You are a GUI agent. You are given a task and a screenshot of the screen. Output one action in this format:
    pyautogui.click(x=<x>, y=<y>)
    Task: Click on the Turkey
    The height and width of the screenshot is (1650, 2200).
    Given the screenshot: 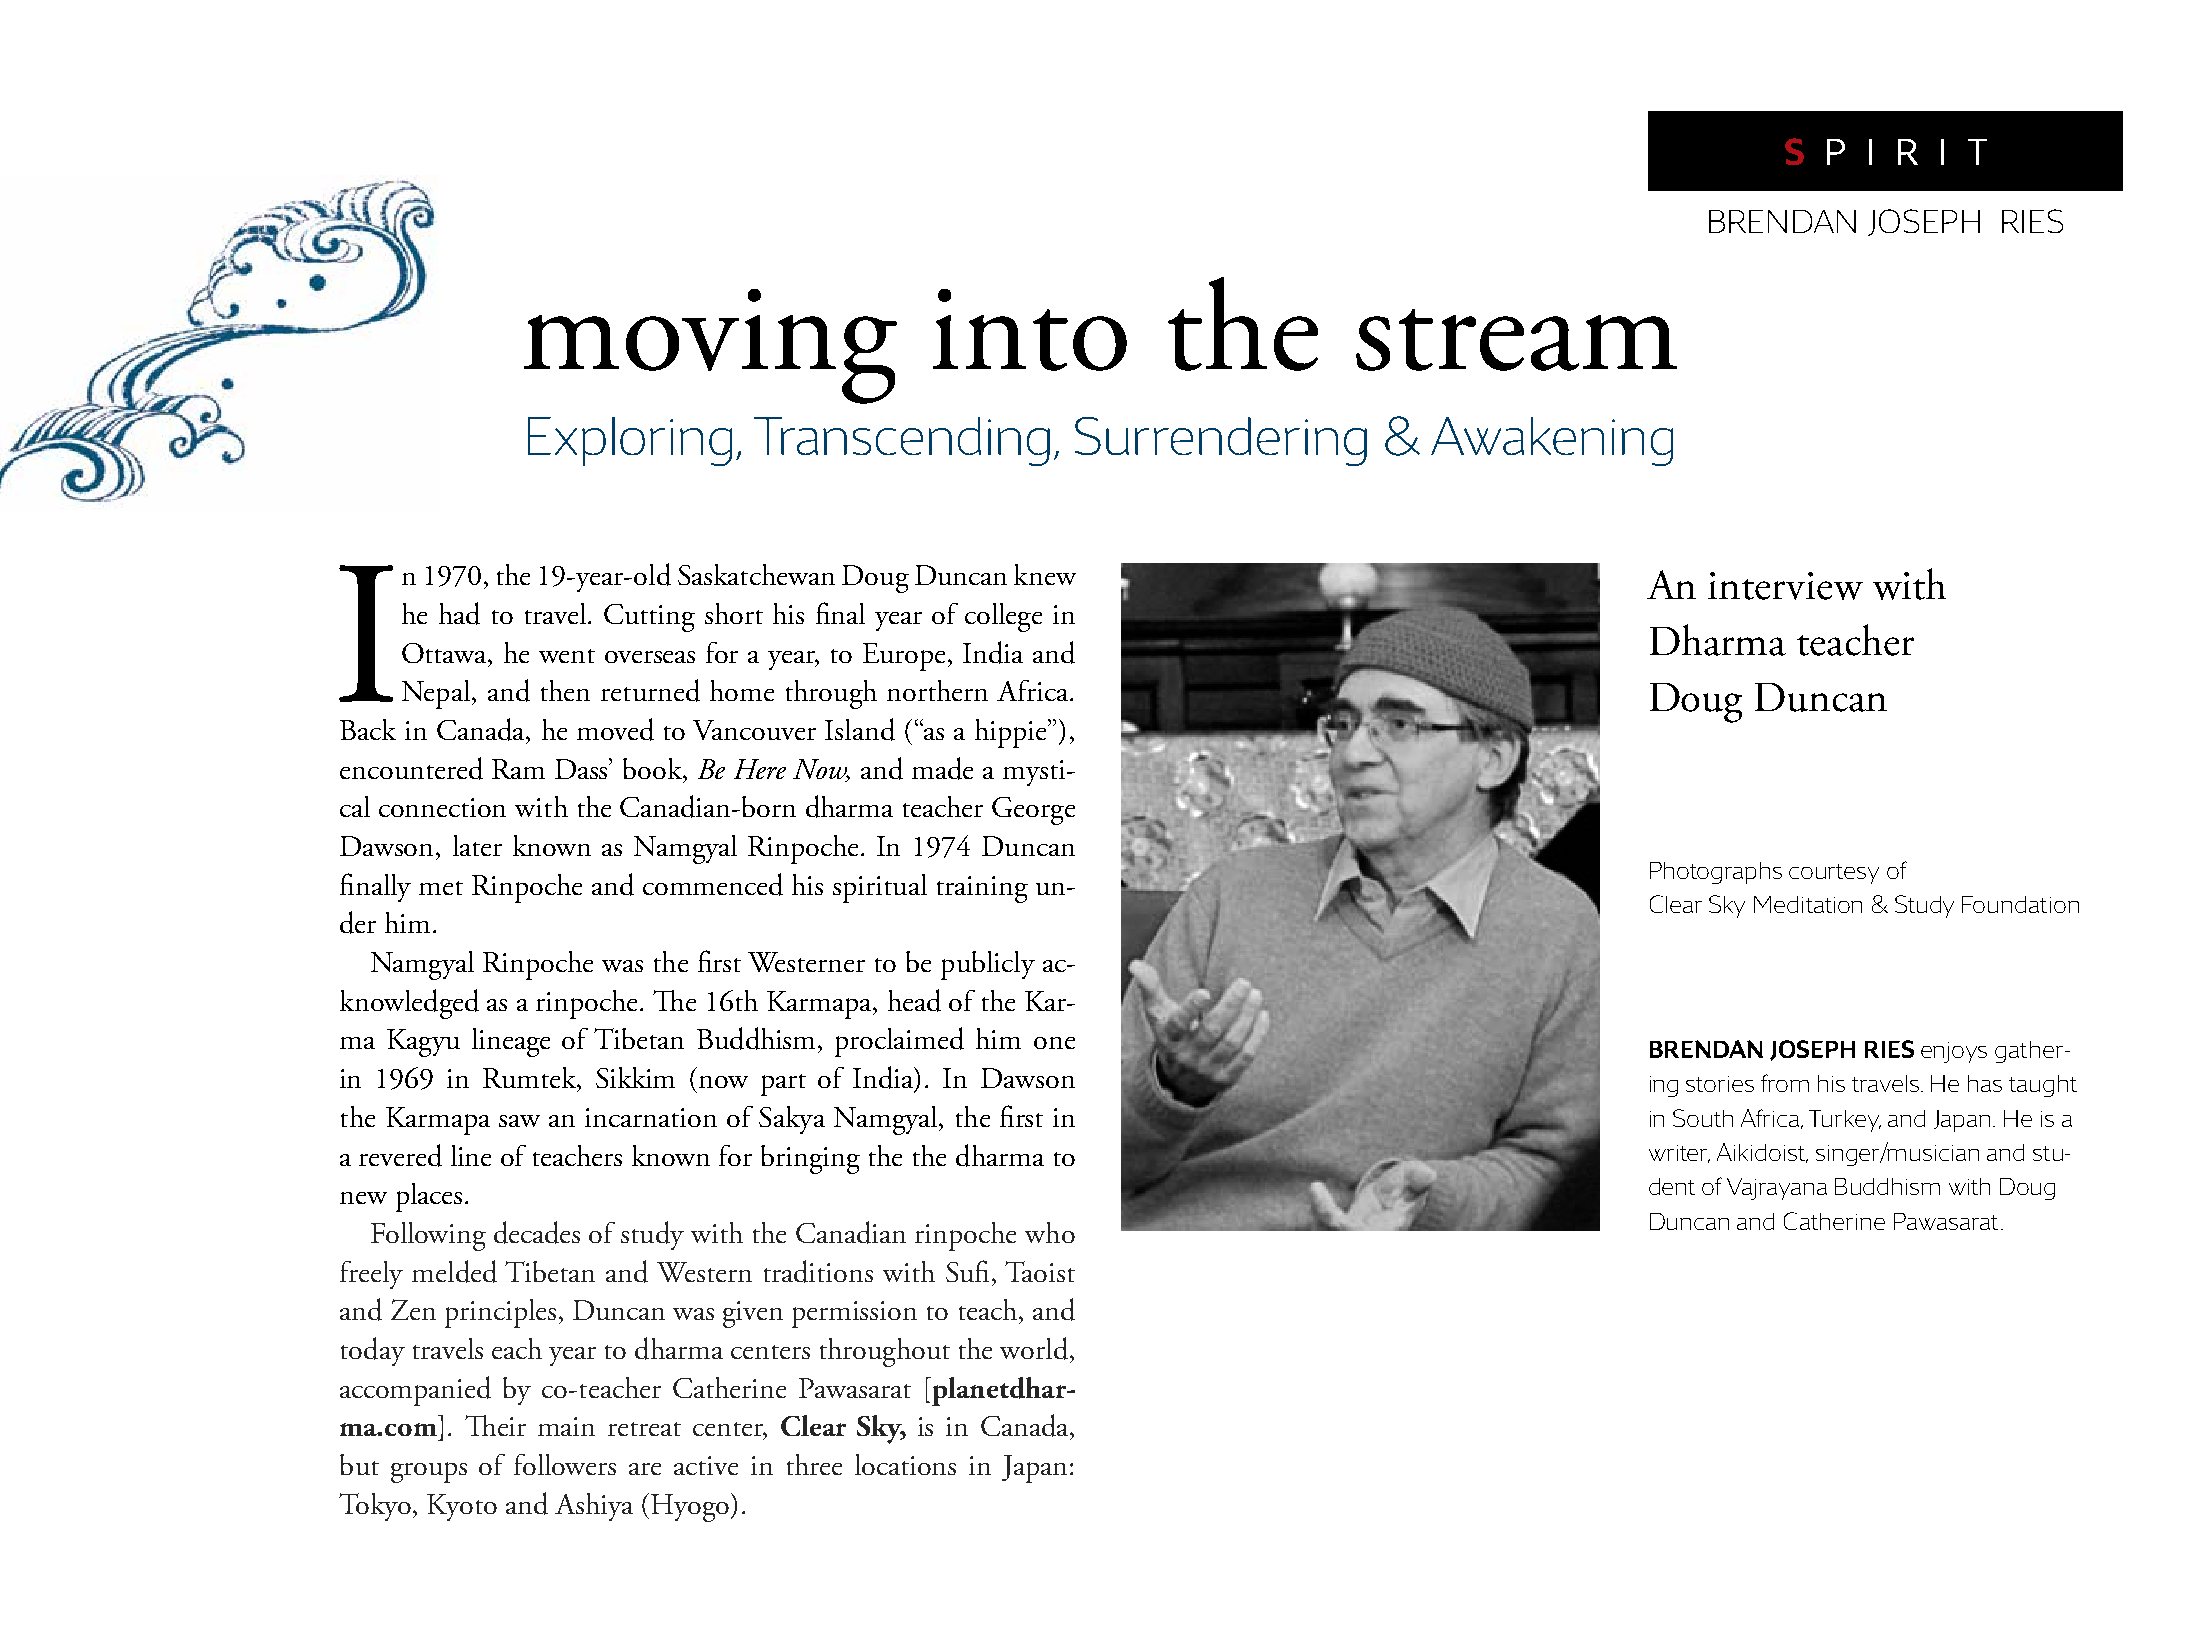 What is the action you would take?
    pyautogui.click(x=1845, y=1121)
